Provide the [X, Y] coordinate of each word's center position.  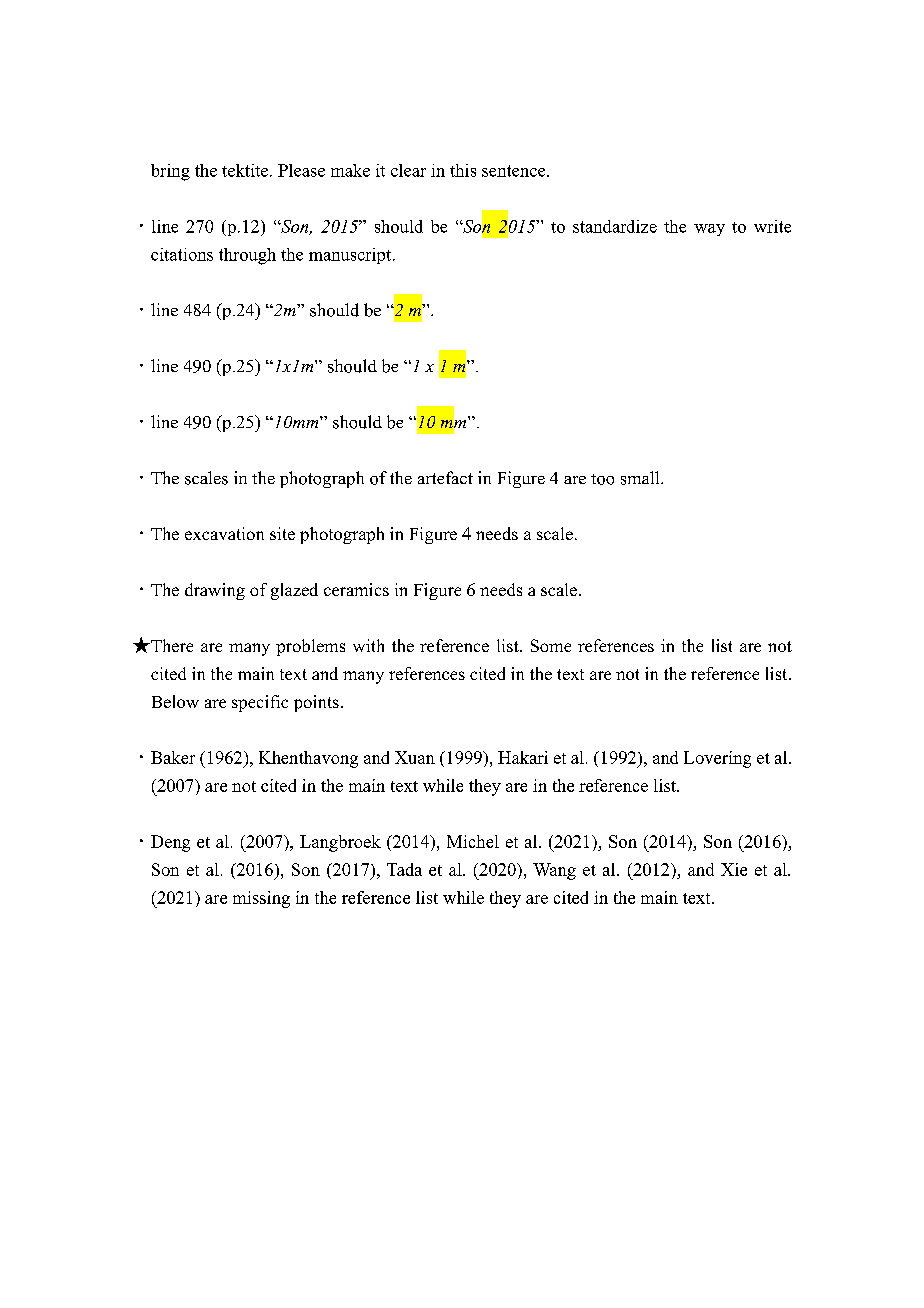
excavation [224, 533]
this [463, 170]
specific [260, 703]
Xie [734, 869]
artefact [445, 477]
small [641, 478]
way [709, 230]
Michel [473, 841]
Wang [554, 871]
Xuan [415, 757]
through [247, 256]
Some [551, 645]
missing [261, 899]
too [602, 479]
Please [301, 170]
